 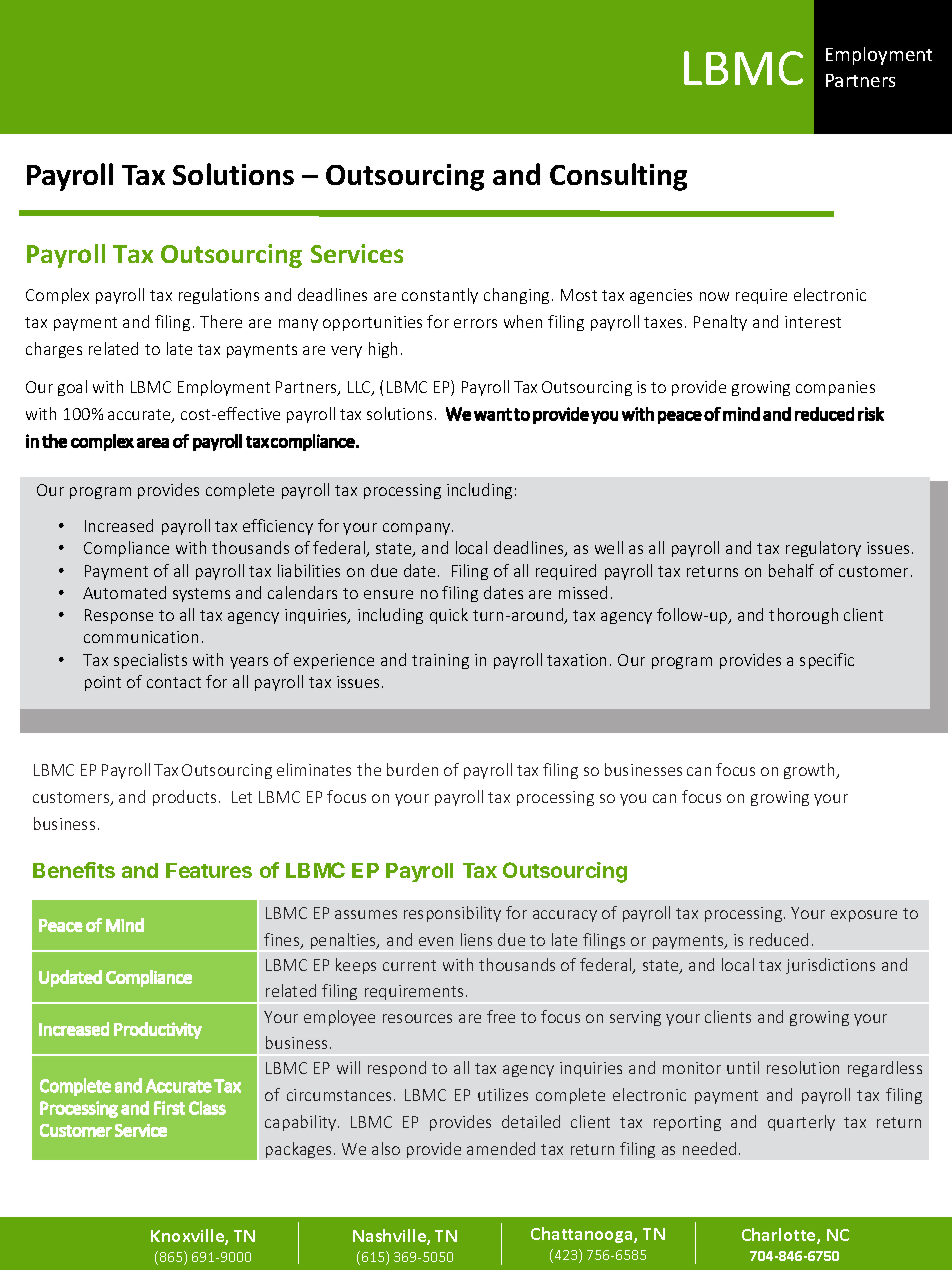 I want to click on jurisdictions, so click(x=830, y=966).
